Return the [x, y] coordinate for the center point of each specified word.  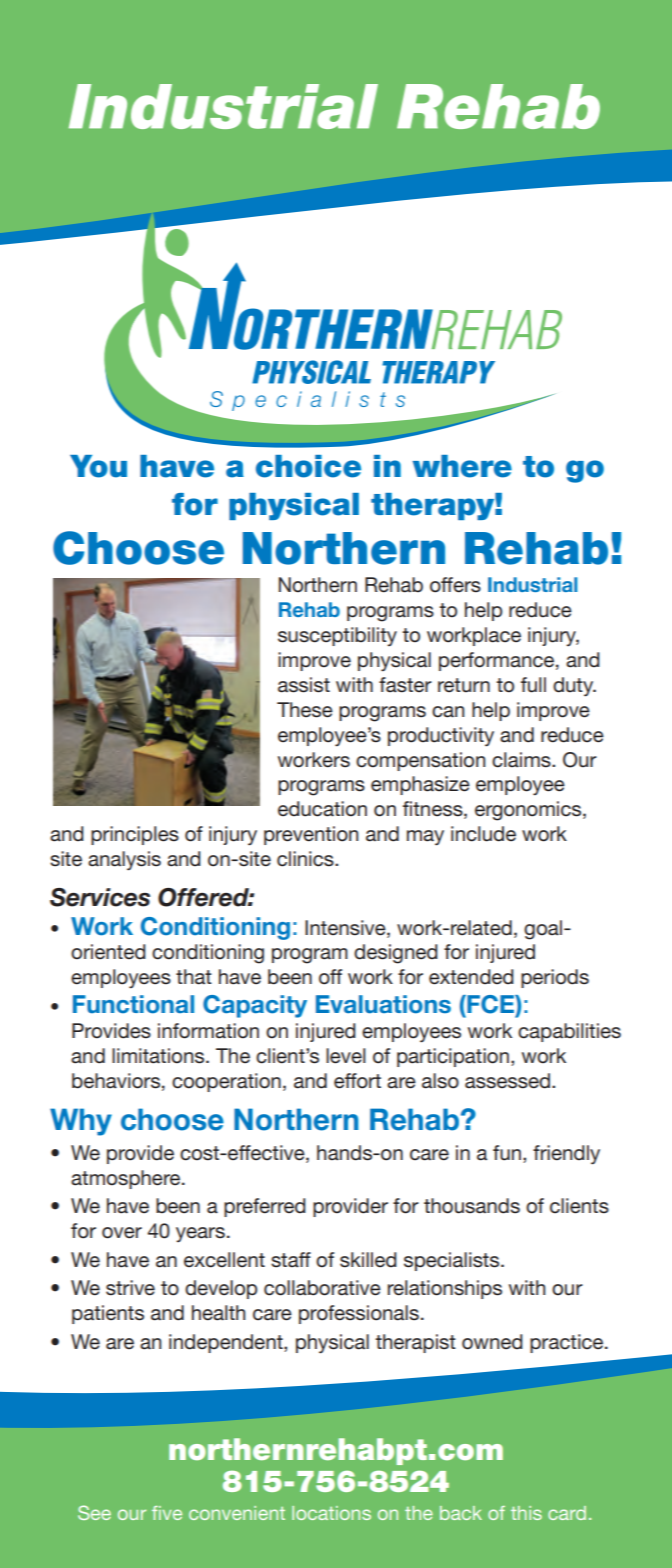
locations [331, 1513]
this [526, 1513]
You [98, 466]
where [462, 466]
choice [308, 466]
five [167, 1513]
